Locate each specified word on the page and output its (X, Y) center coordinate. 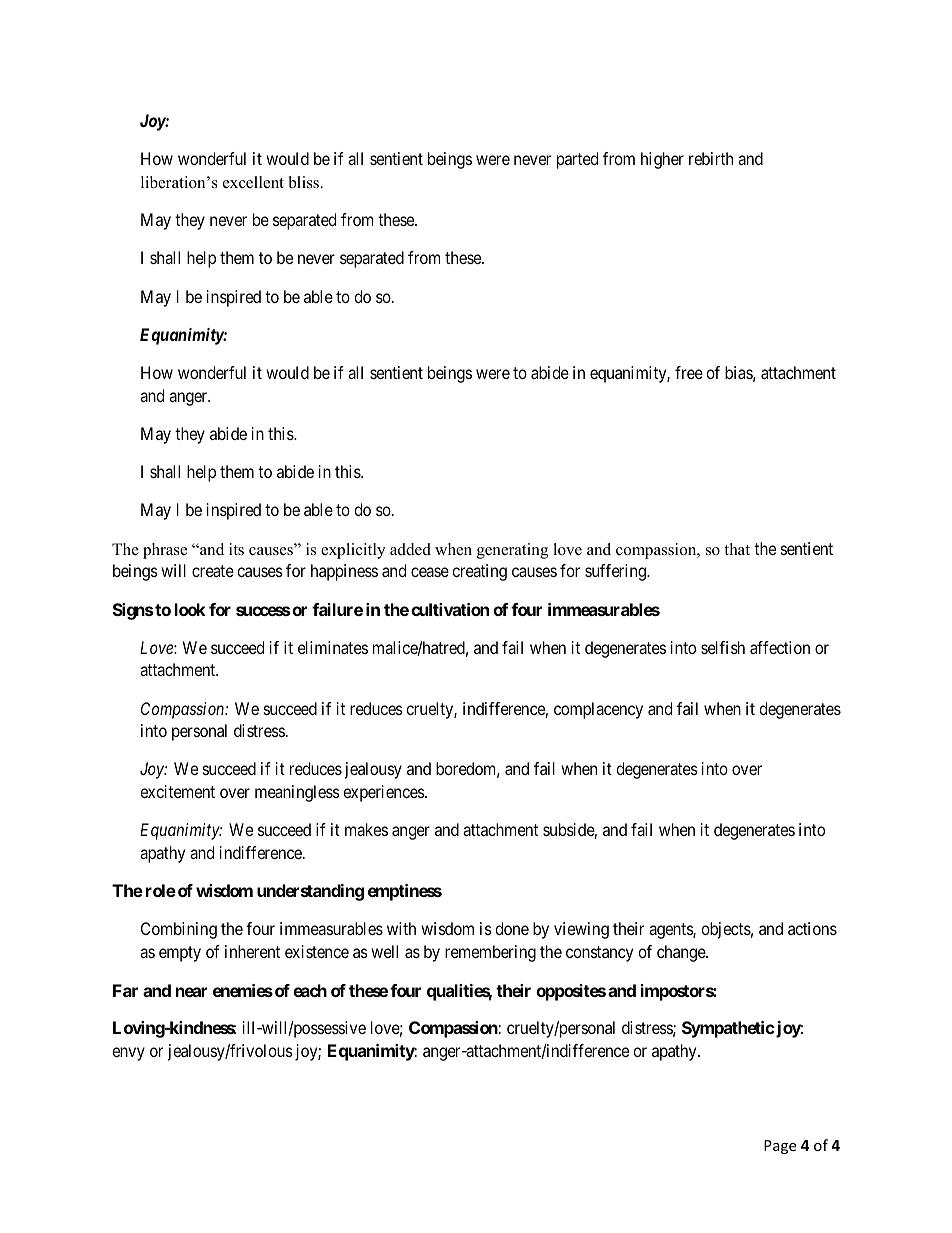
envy (128, 1054)
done (512, 928)
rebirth (711, 158)
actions (812, 928)
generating (512, 551)
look (190, 609)
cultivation (450, 609)
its (236, 549)
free (689, 372)
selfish (723, 647)
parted (577, 160)
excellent (253, 182)
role (161, 890)
